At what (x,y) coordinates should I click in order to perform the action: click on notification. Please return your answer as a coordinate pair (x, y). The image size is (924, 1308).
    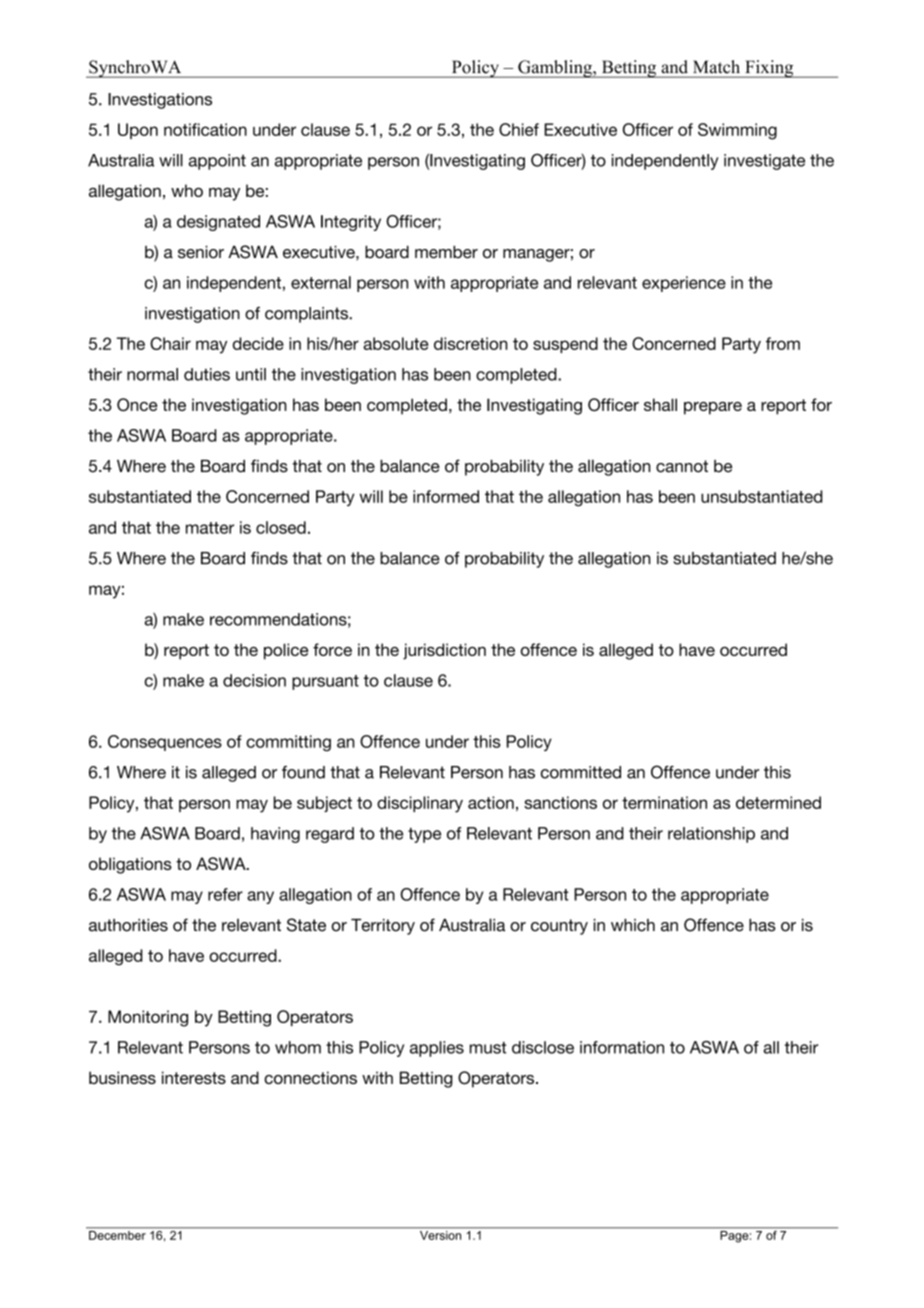
    Looking at the image, I should click on (205, 129).
